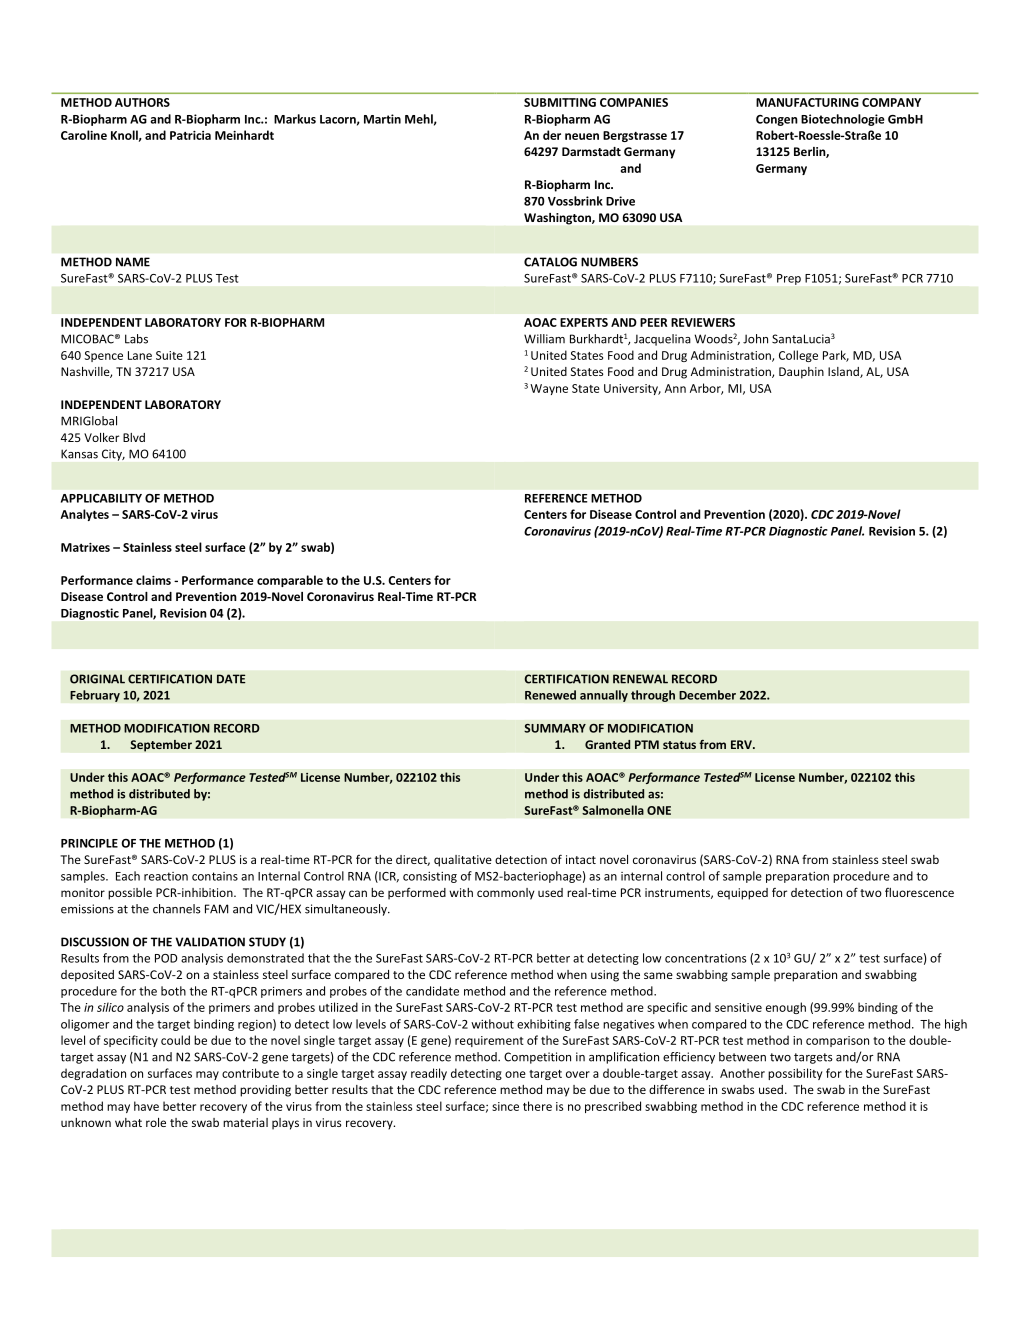 The image size is (1030, 1333). I want to click on Blvd, so click(134, 437).
